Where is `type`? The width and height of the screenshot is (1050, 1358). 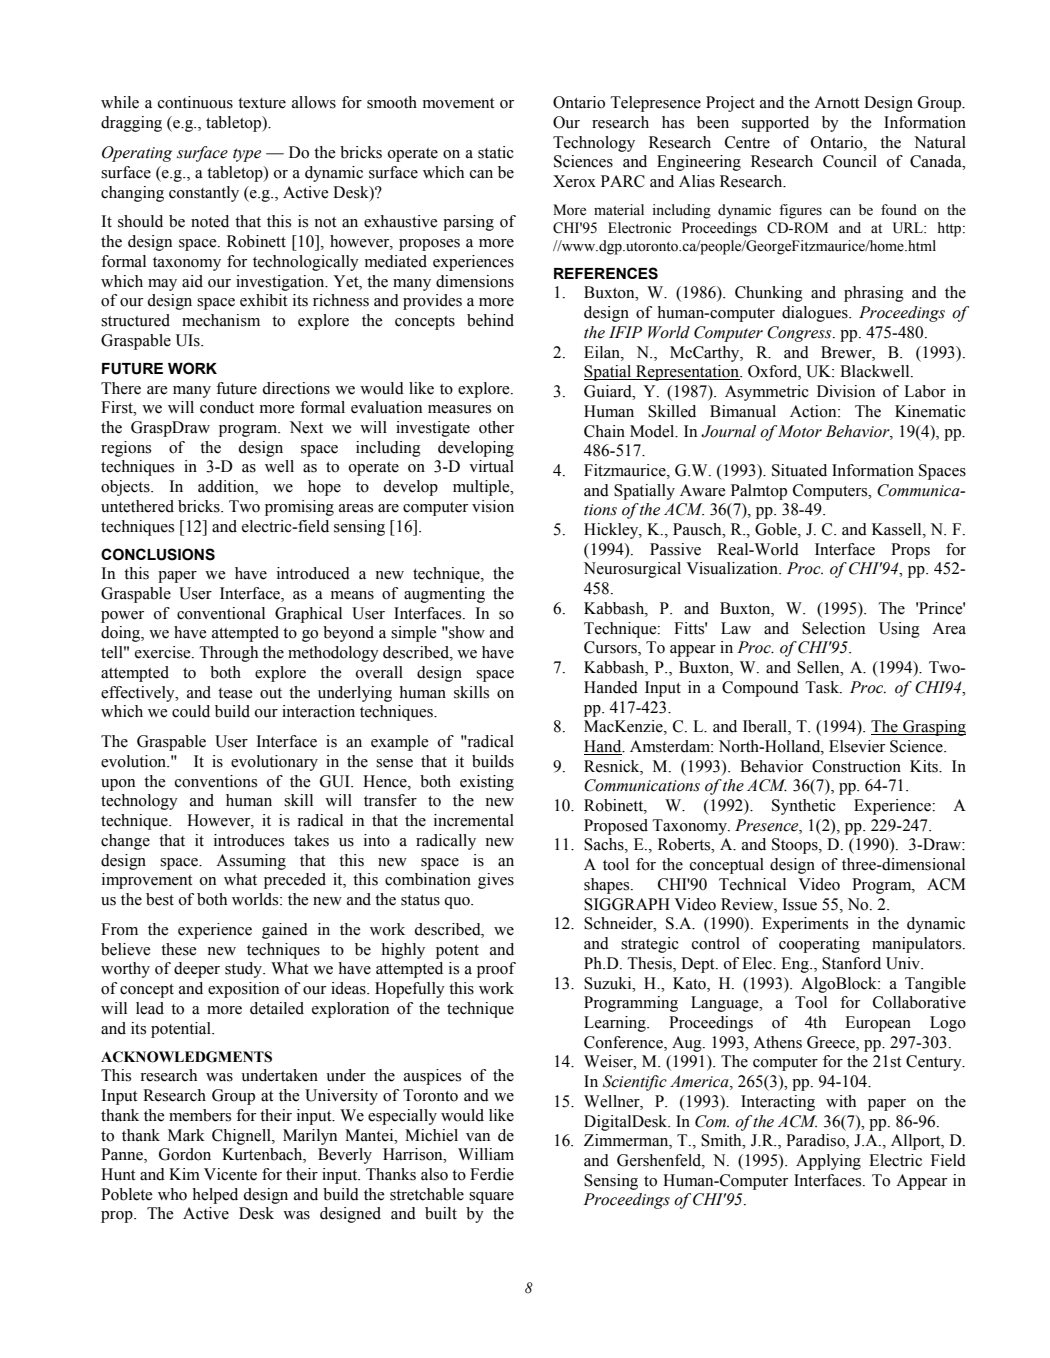
type is located at coordinates (247, 155).
